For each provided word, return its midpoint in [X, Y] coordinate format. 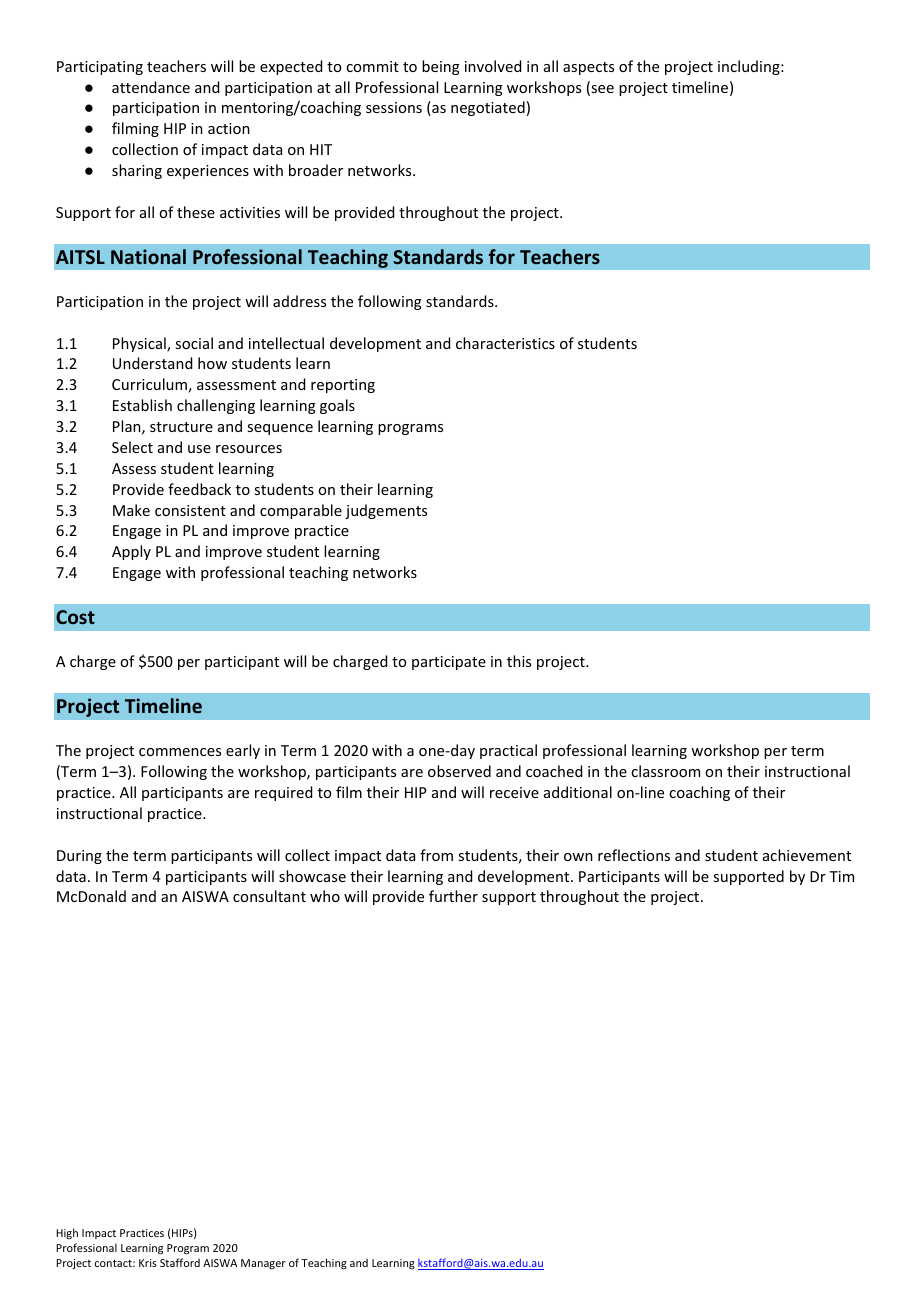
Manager [263, 1264]
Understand [152, 363]
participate [449, 663]
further [453, 896]
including [750, 67]
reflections [634, 855]
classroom [665, 771]
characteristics [505, 343]
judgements [386, 511]
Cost [75, 617]
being [441, 67]
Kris [148, 1263]
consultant [269, 896]
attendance [151, 87]
